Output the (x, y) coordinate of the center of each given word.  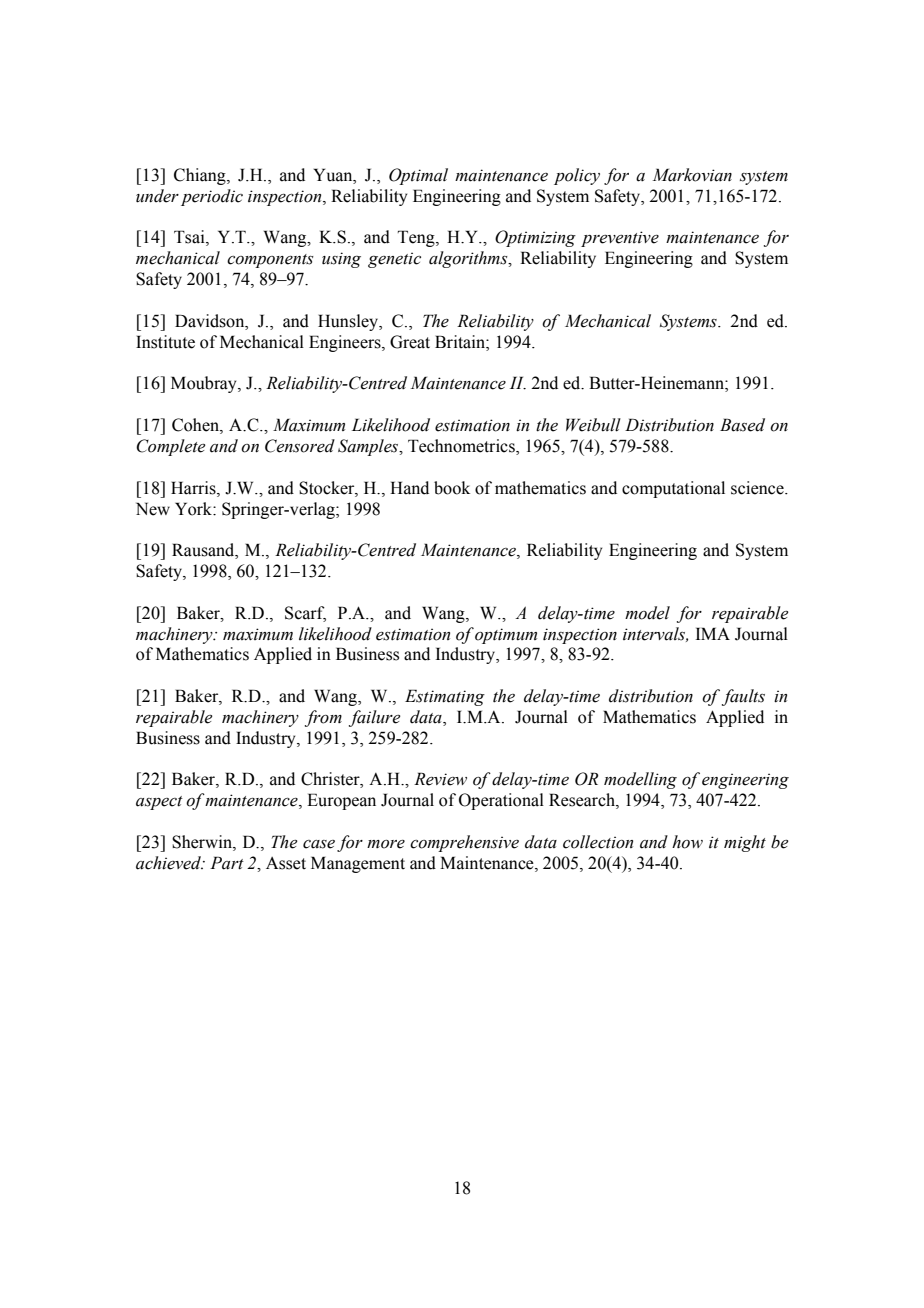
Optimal (418, 176)
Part (227, 863)
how (687, 842)
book (452, 488)
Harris (194, 488)
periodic (212, 197)
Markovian (692, 175)
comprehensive (464, 843)
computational (673, 489)
